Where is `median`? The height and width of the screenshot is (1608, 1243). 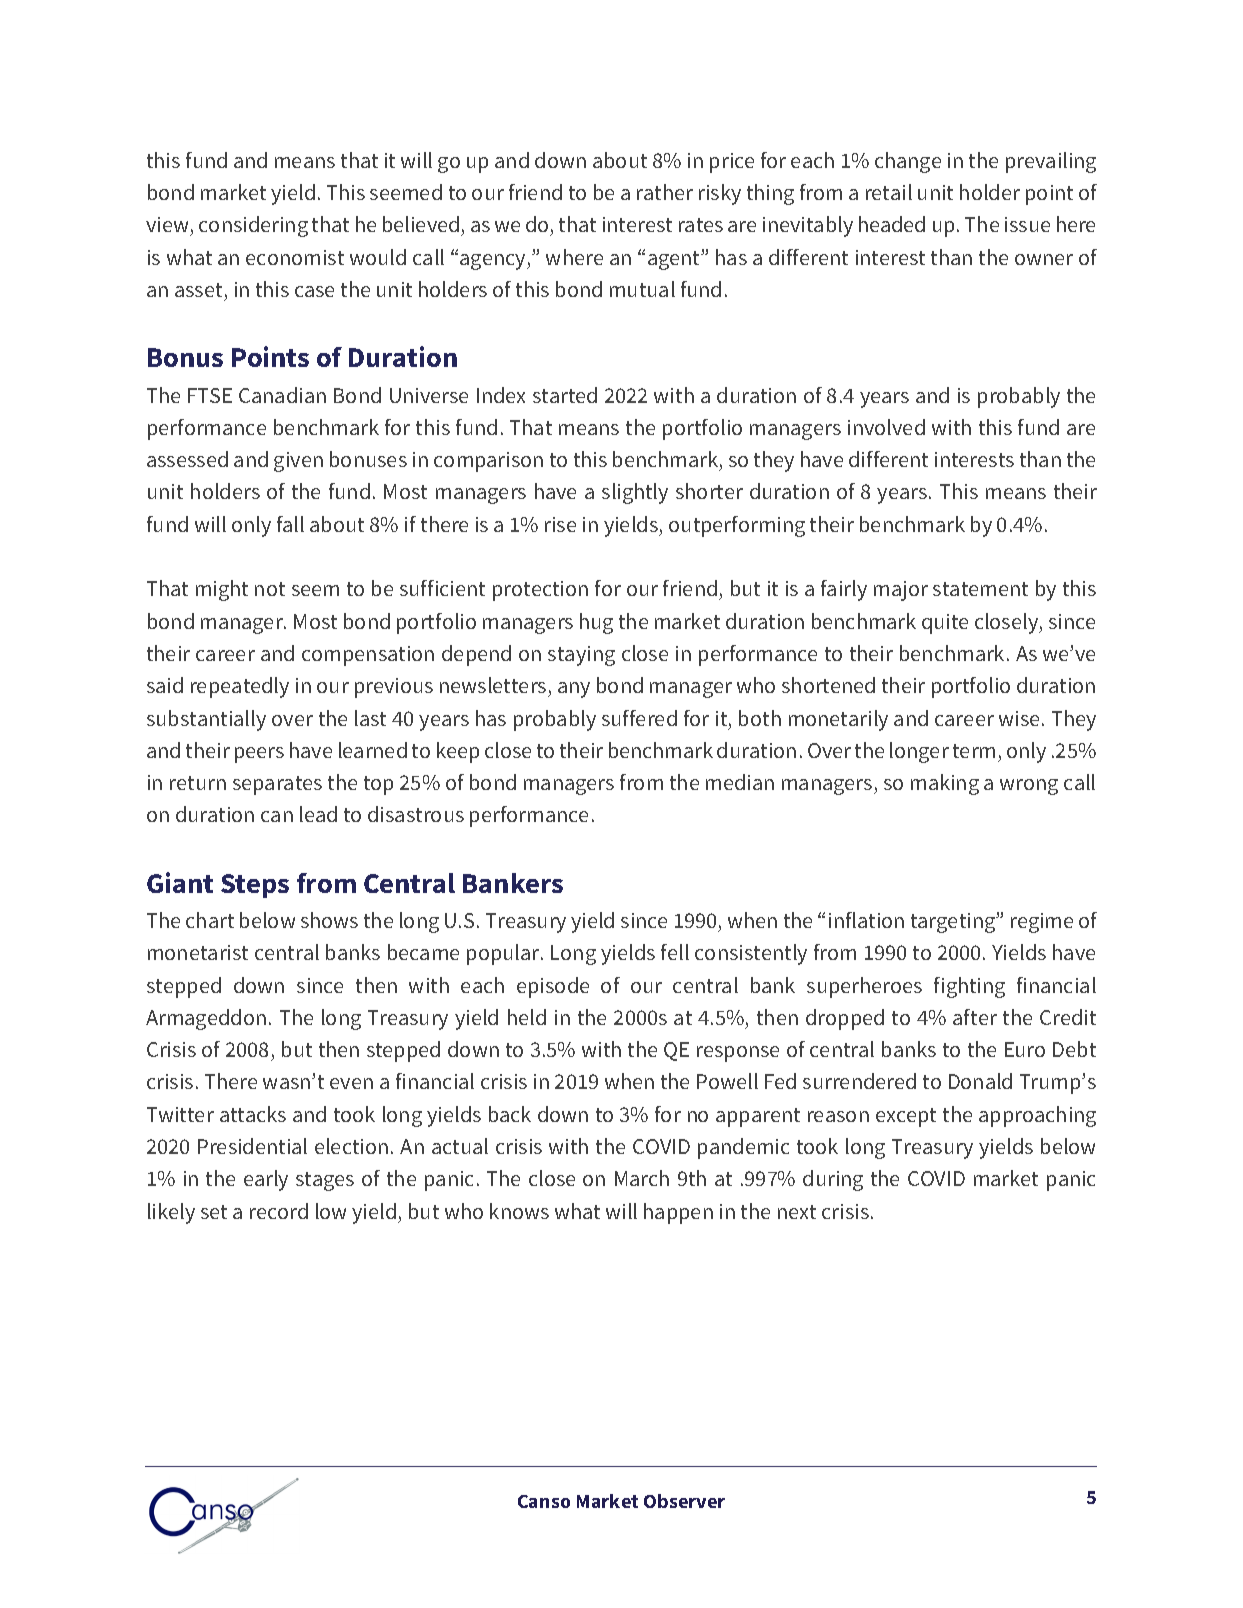
median is located at coordinates (740, 782).
